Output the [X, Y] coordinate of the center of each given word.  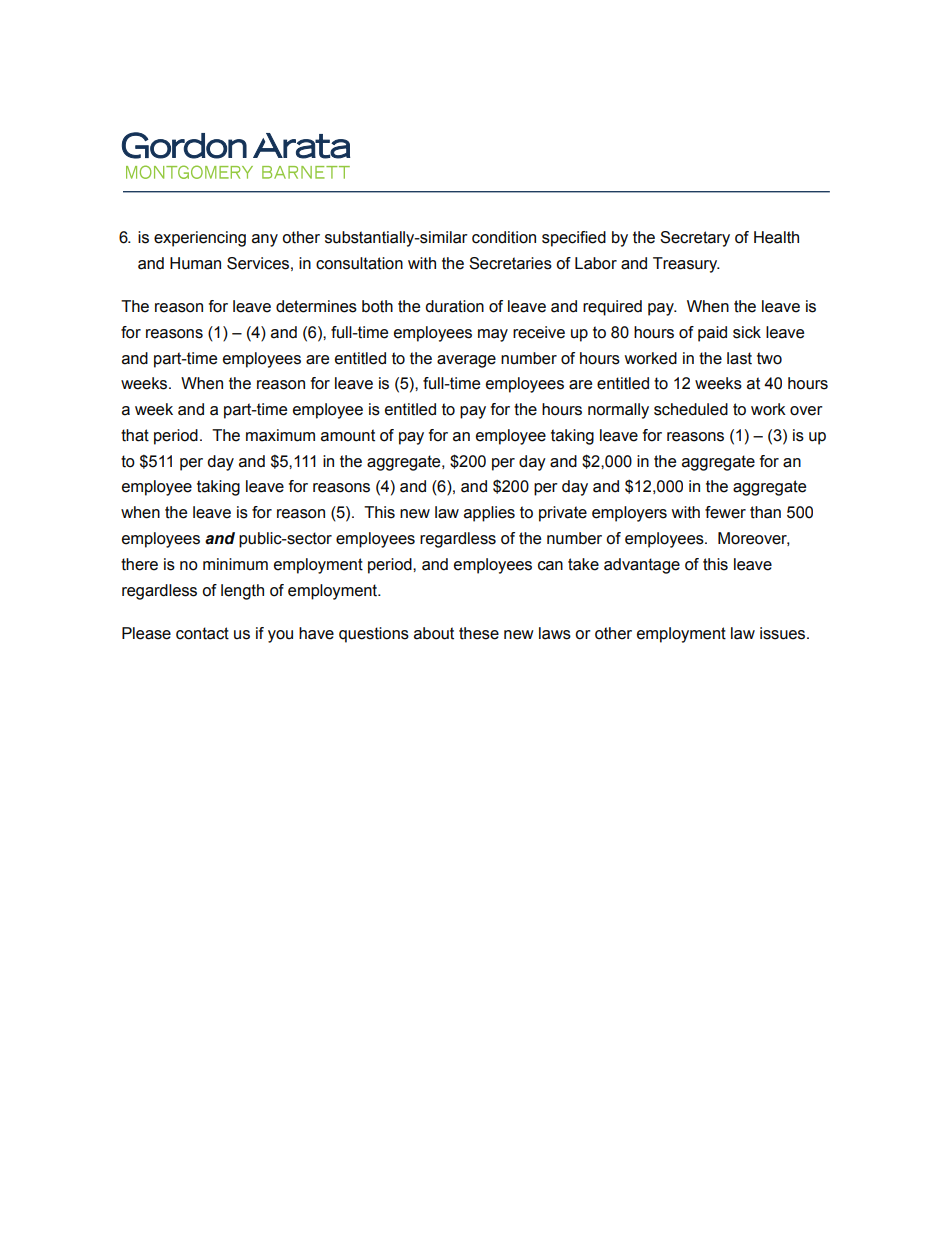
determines [316, 306]
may [493, 335]
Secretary [695, 239]
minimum [235, 564]
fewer [725, 512]
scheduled [691, 409]
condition [504, 237]
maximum [280, 435]
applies [489, 514]
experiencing [200, 239]
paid [712, 334]
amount [348, 435]
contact [202, 633]
